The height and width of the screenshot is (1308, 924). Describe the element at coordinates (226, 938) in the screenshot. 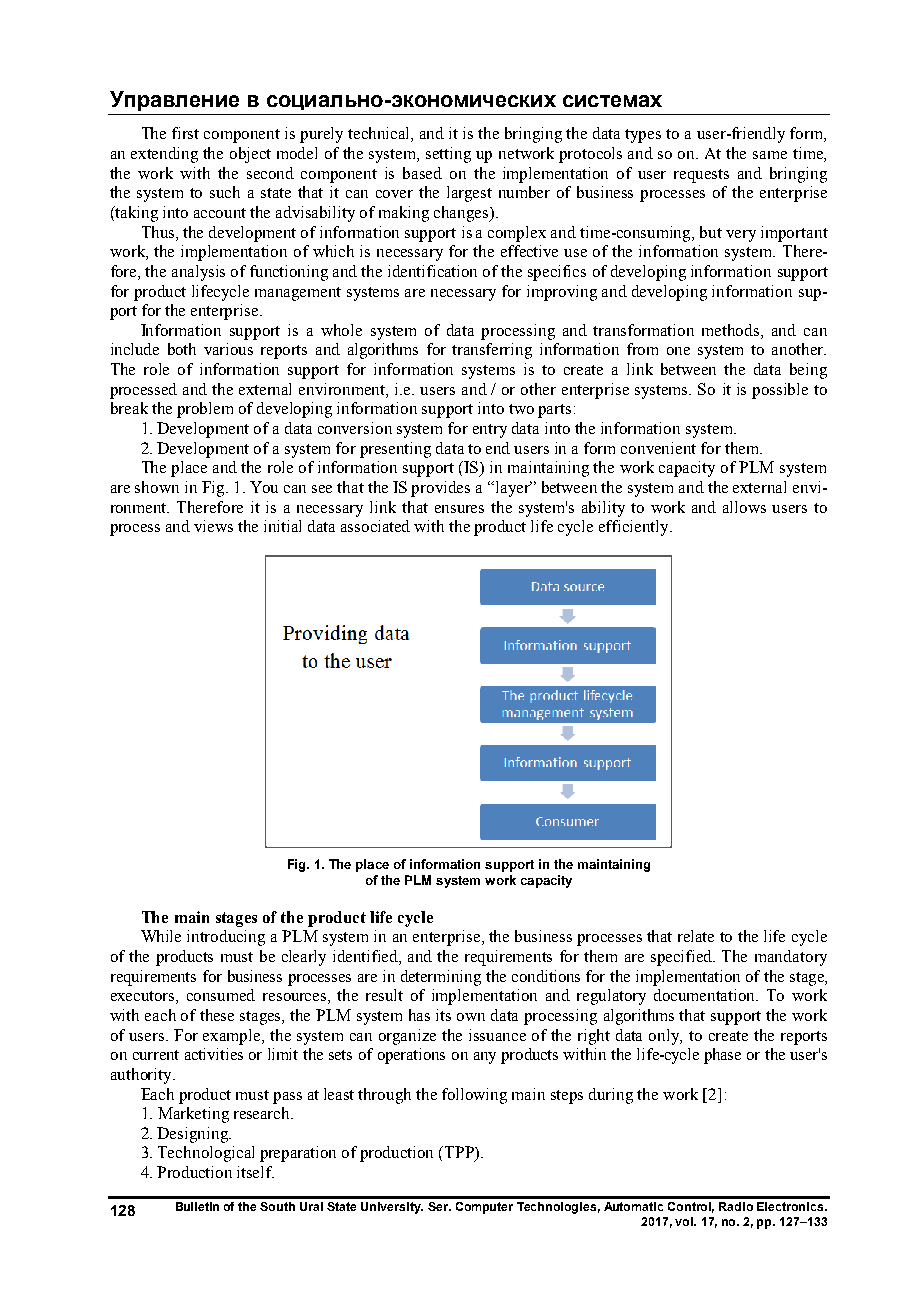

I see `introducing` at that location.
